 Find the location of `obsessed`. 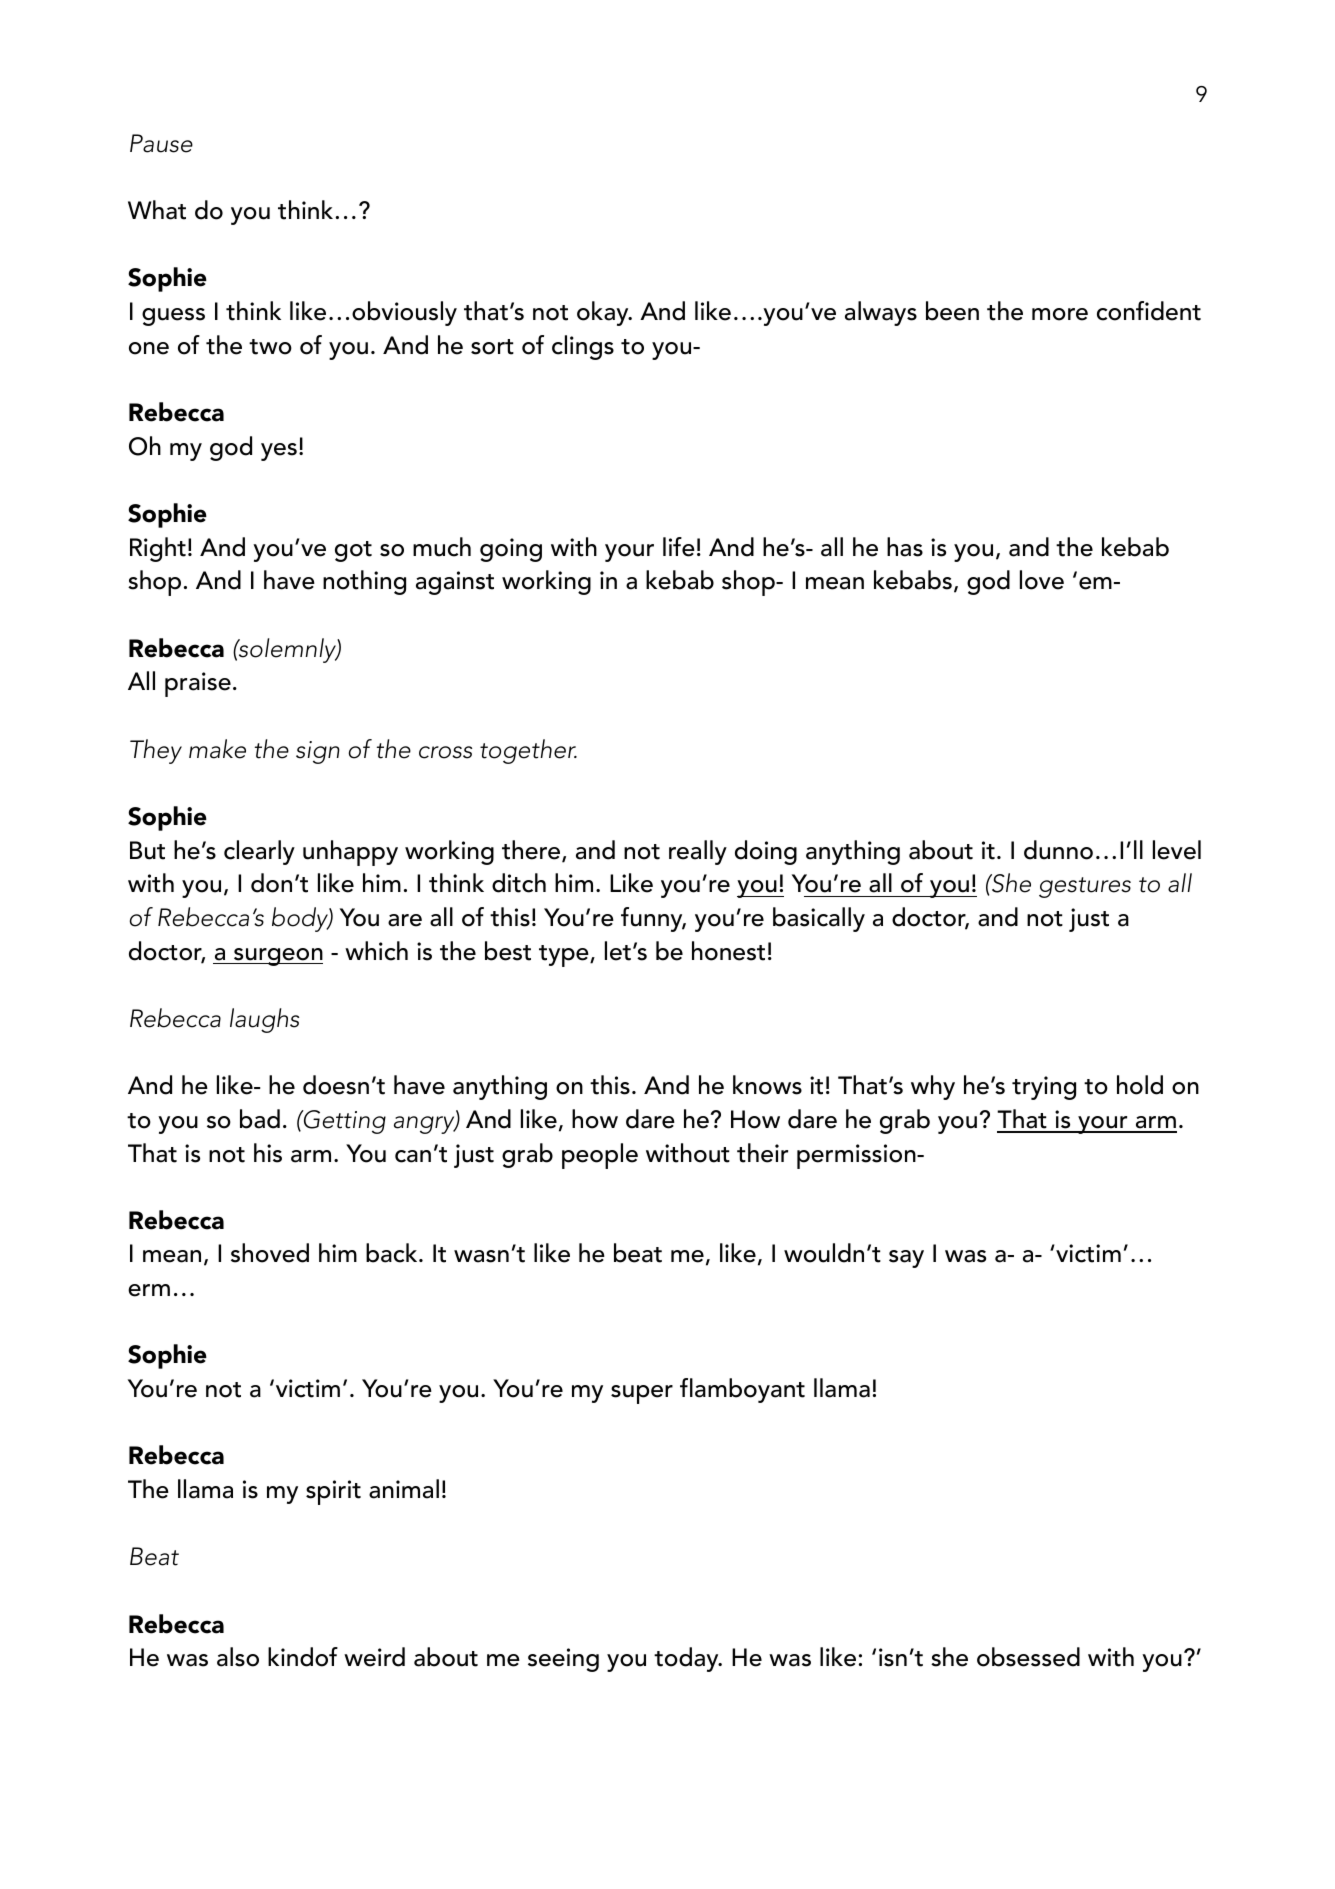

obsessed is located at coordinates (1028, 1657).
